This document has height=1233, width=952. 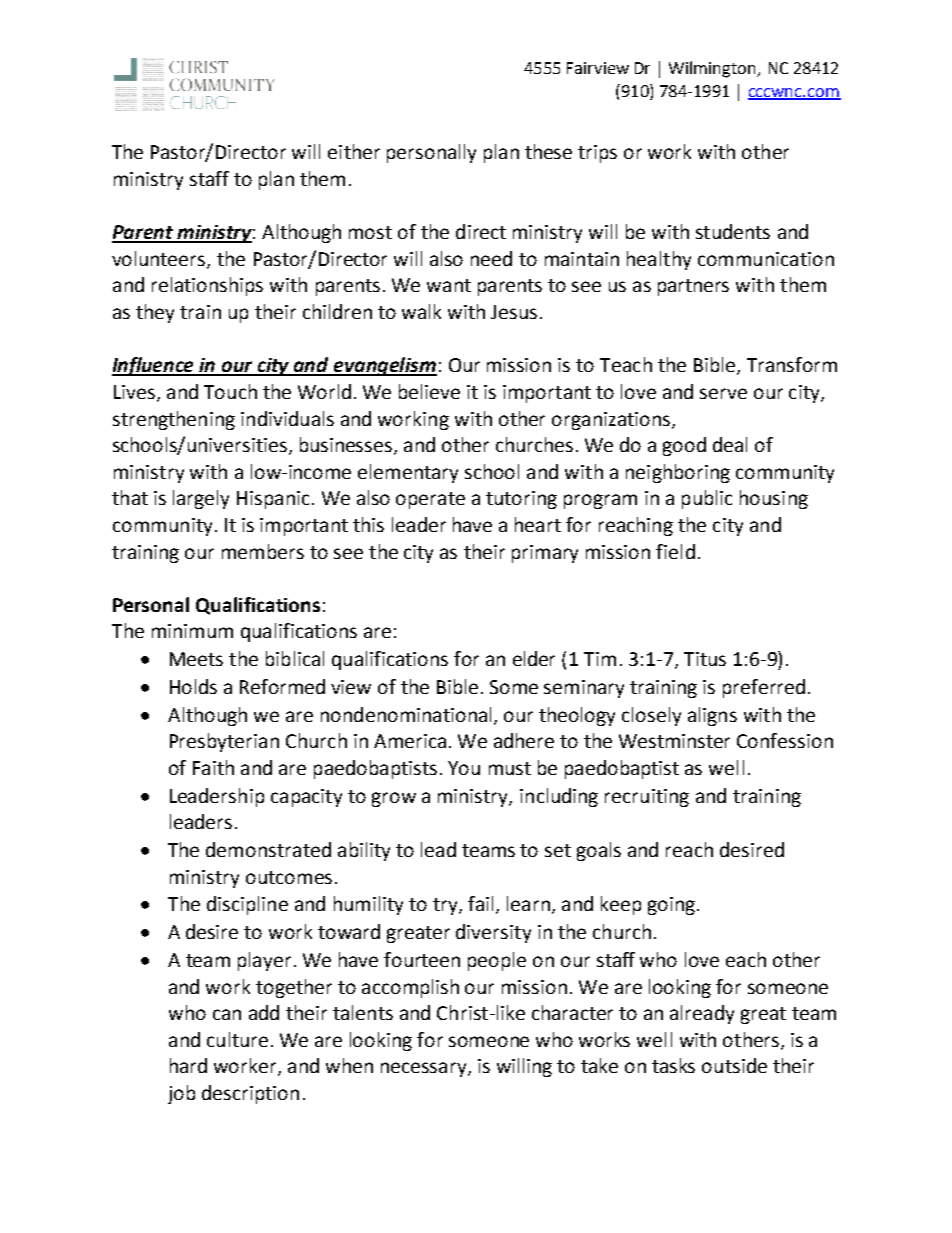 What do you see at coordinates (174, 420) in the document?
I see `strengthening` at bounding box center [174, 420].
